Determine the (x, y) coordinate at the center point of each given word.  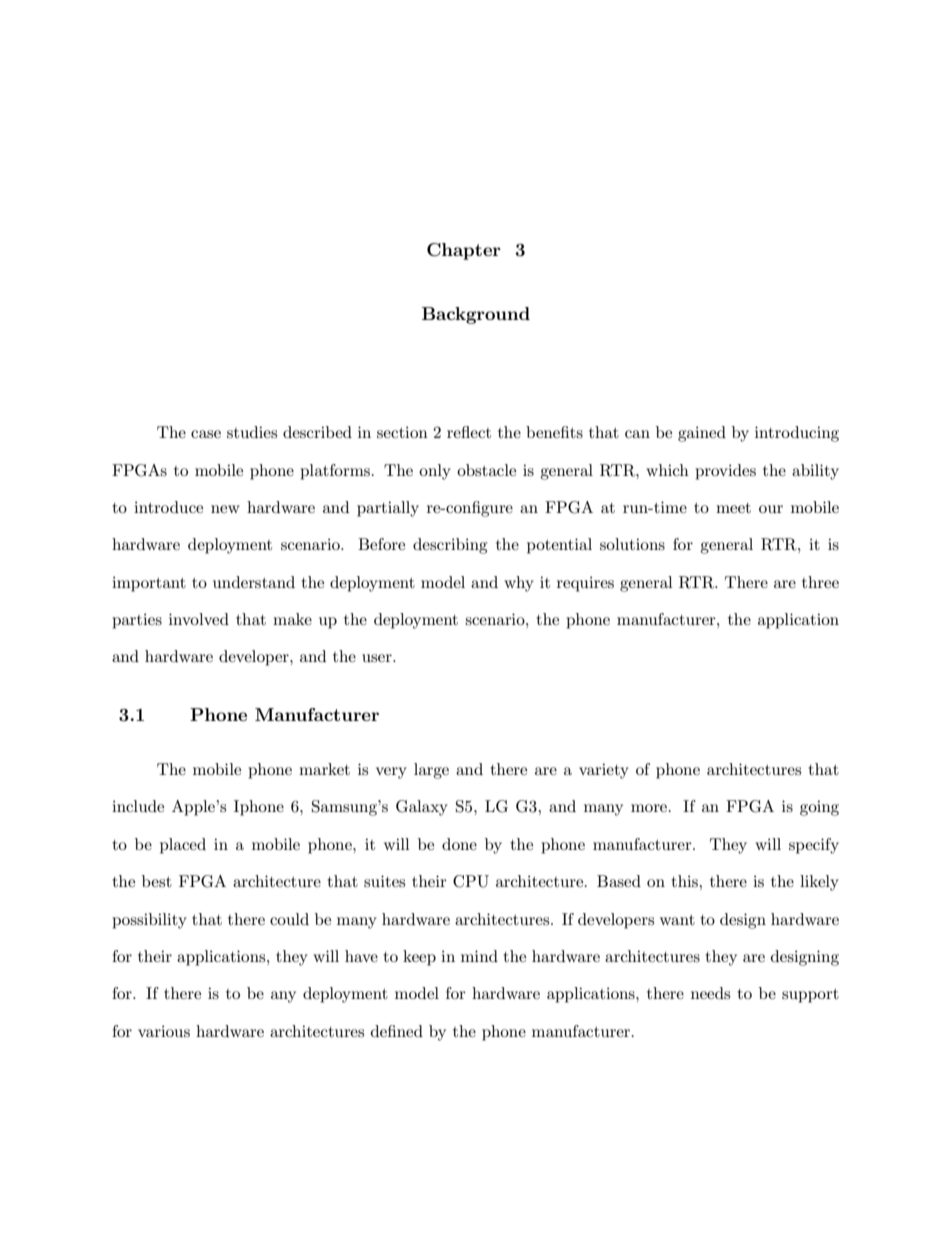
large (431, 771)
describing (450, 546)
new (225, 509)
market (324, 769)
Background (476, 315)
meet (733, 508)
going (819, 808)
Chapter (464, 251)
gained (702, 434)
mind (479, 956)
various (164, 1031)
